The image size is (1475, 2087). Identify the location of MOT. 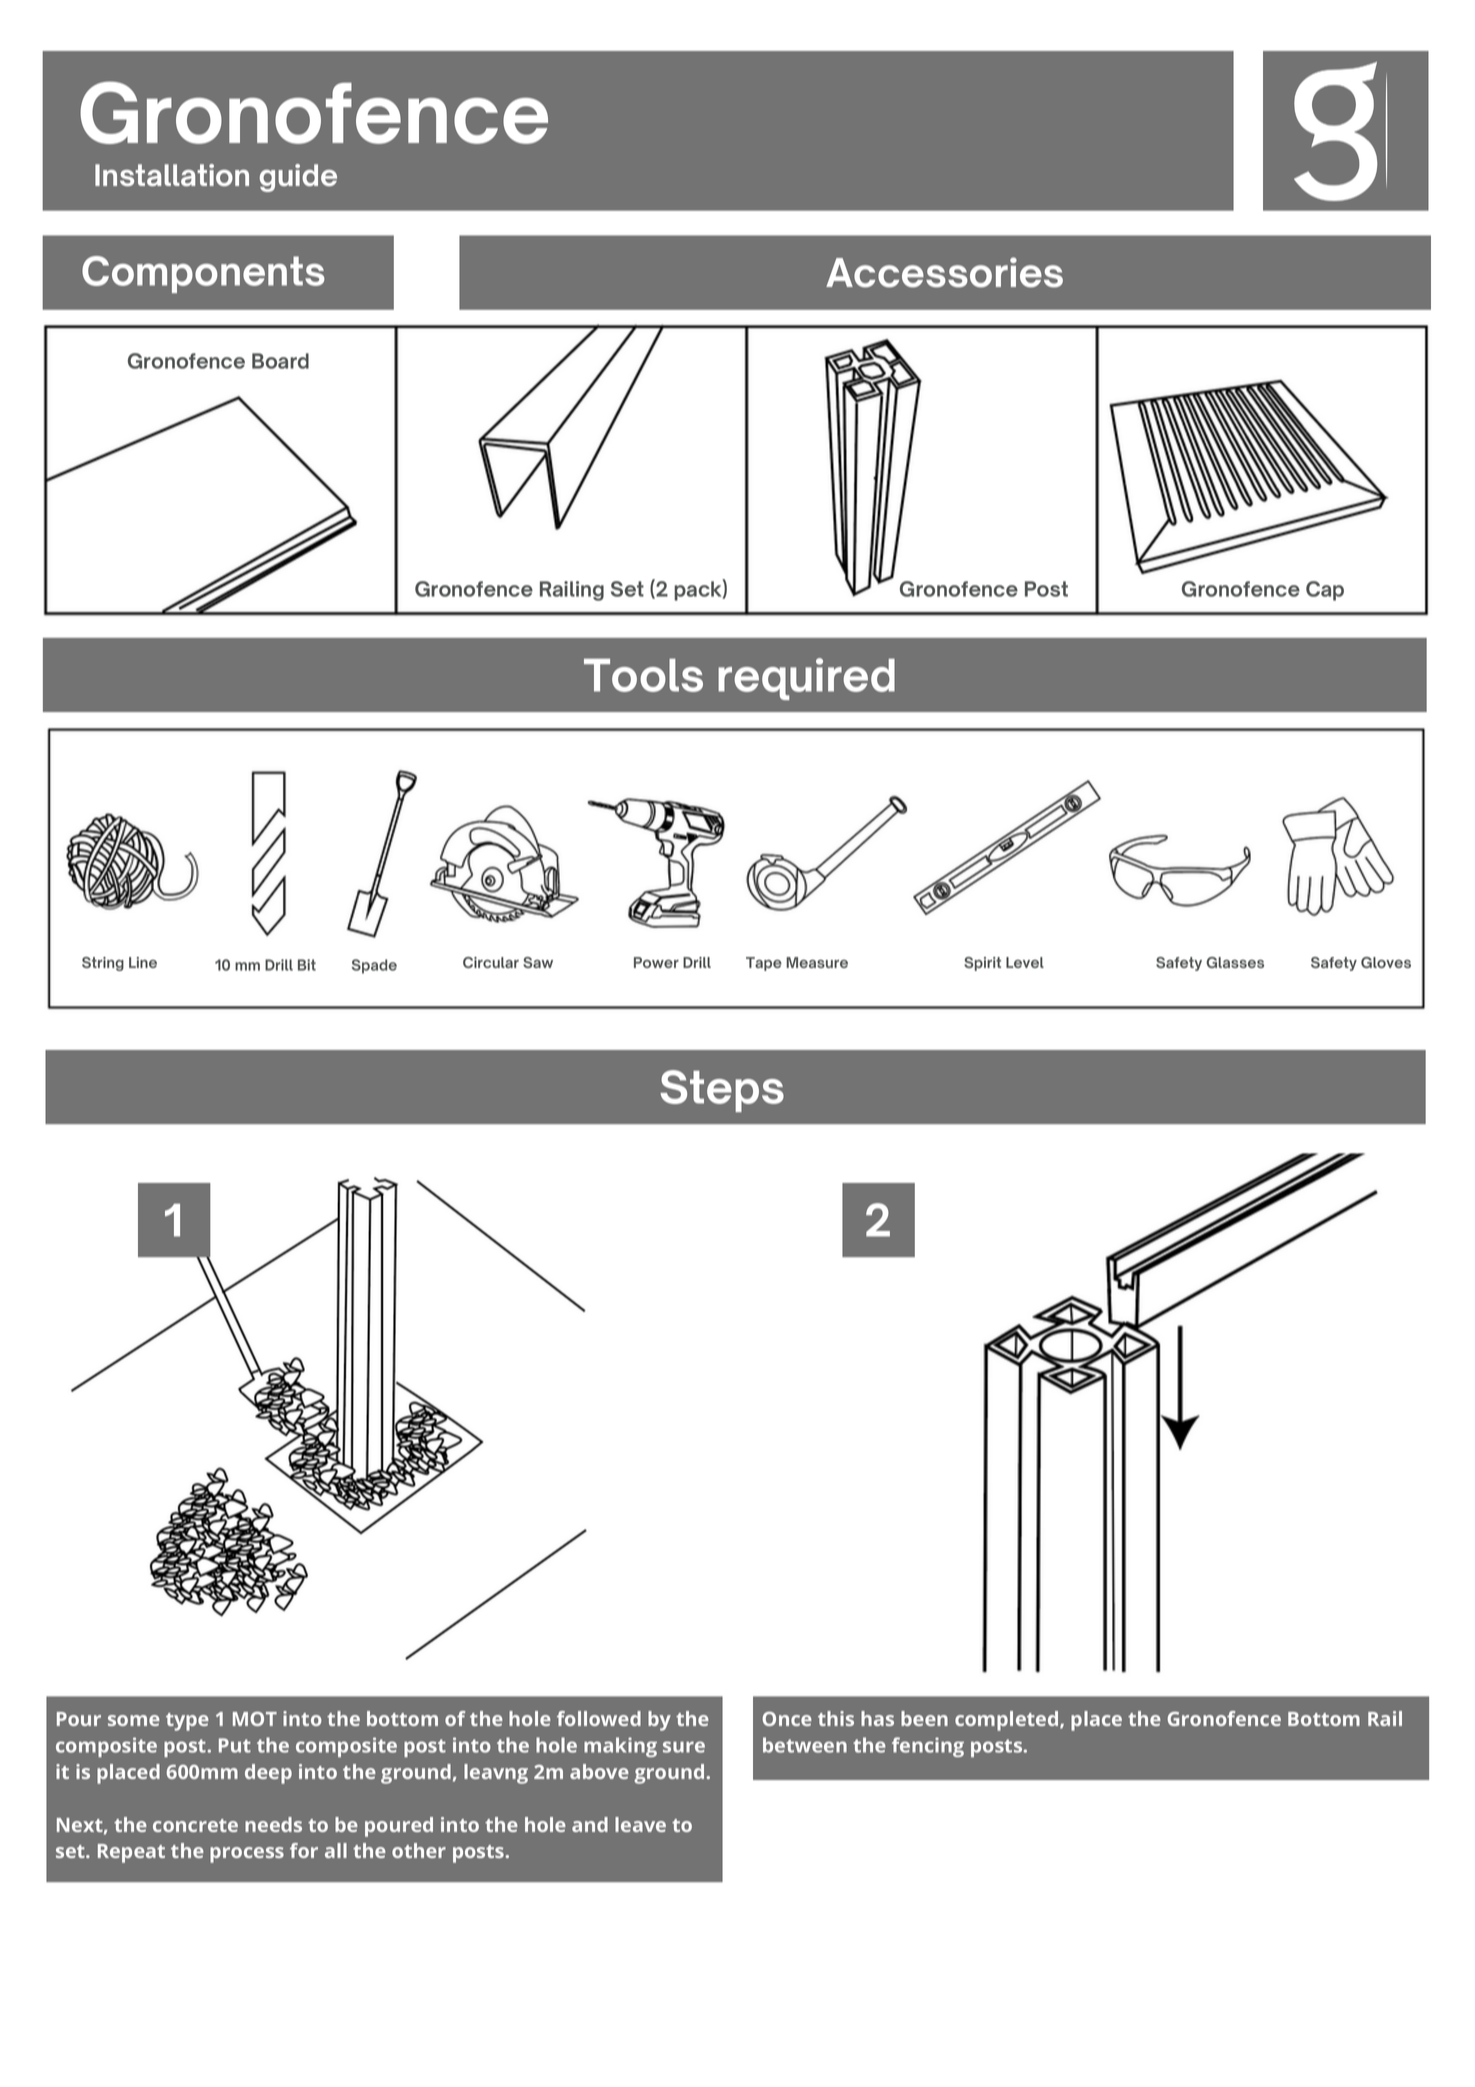
(255, 1718).
